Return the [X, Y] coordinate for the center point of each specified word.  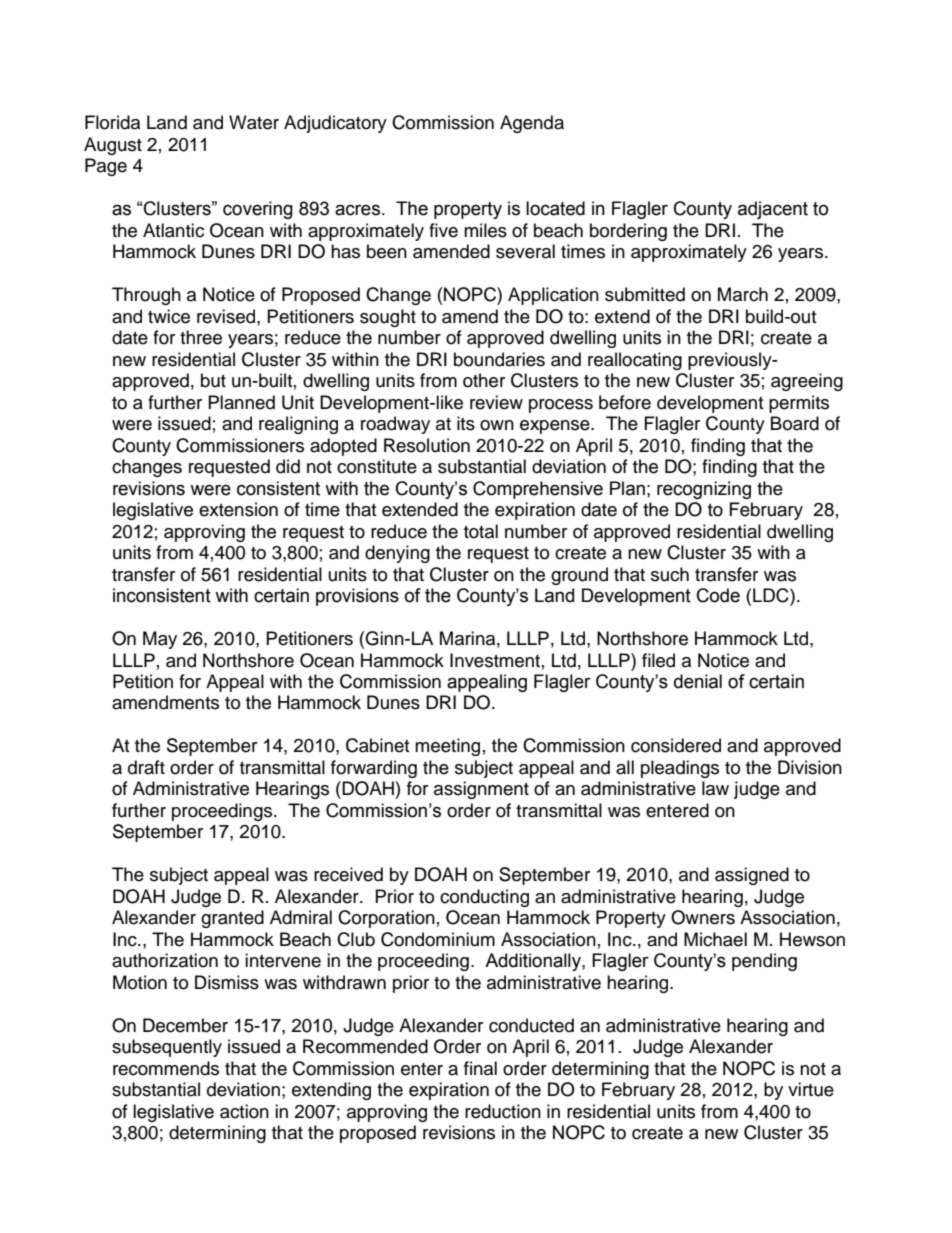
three [201, 337]
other [484, 380]
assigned [752, 876]
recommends [166, 1068]
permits [799, 404]
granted [232, 919]
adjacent [773, 210]
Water [254, 122]
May [160, 640]
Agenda [532, 124]
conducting [484, 898]
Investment [495, 660]
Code [718, 595]
